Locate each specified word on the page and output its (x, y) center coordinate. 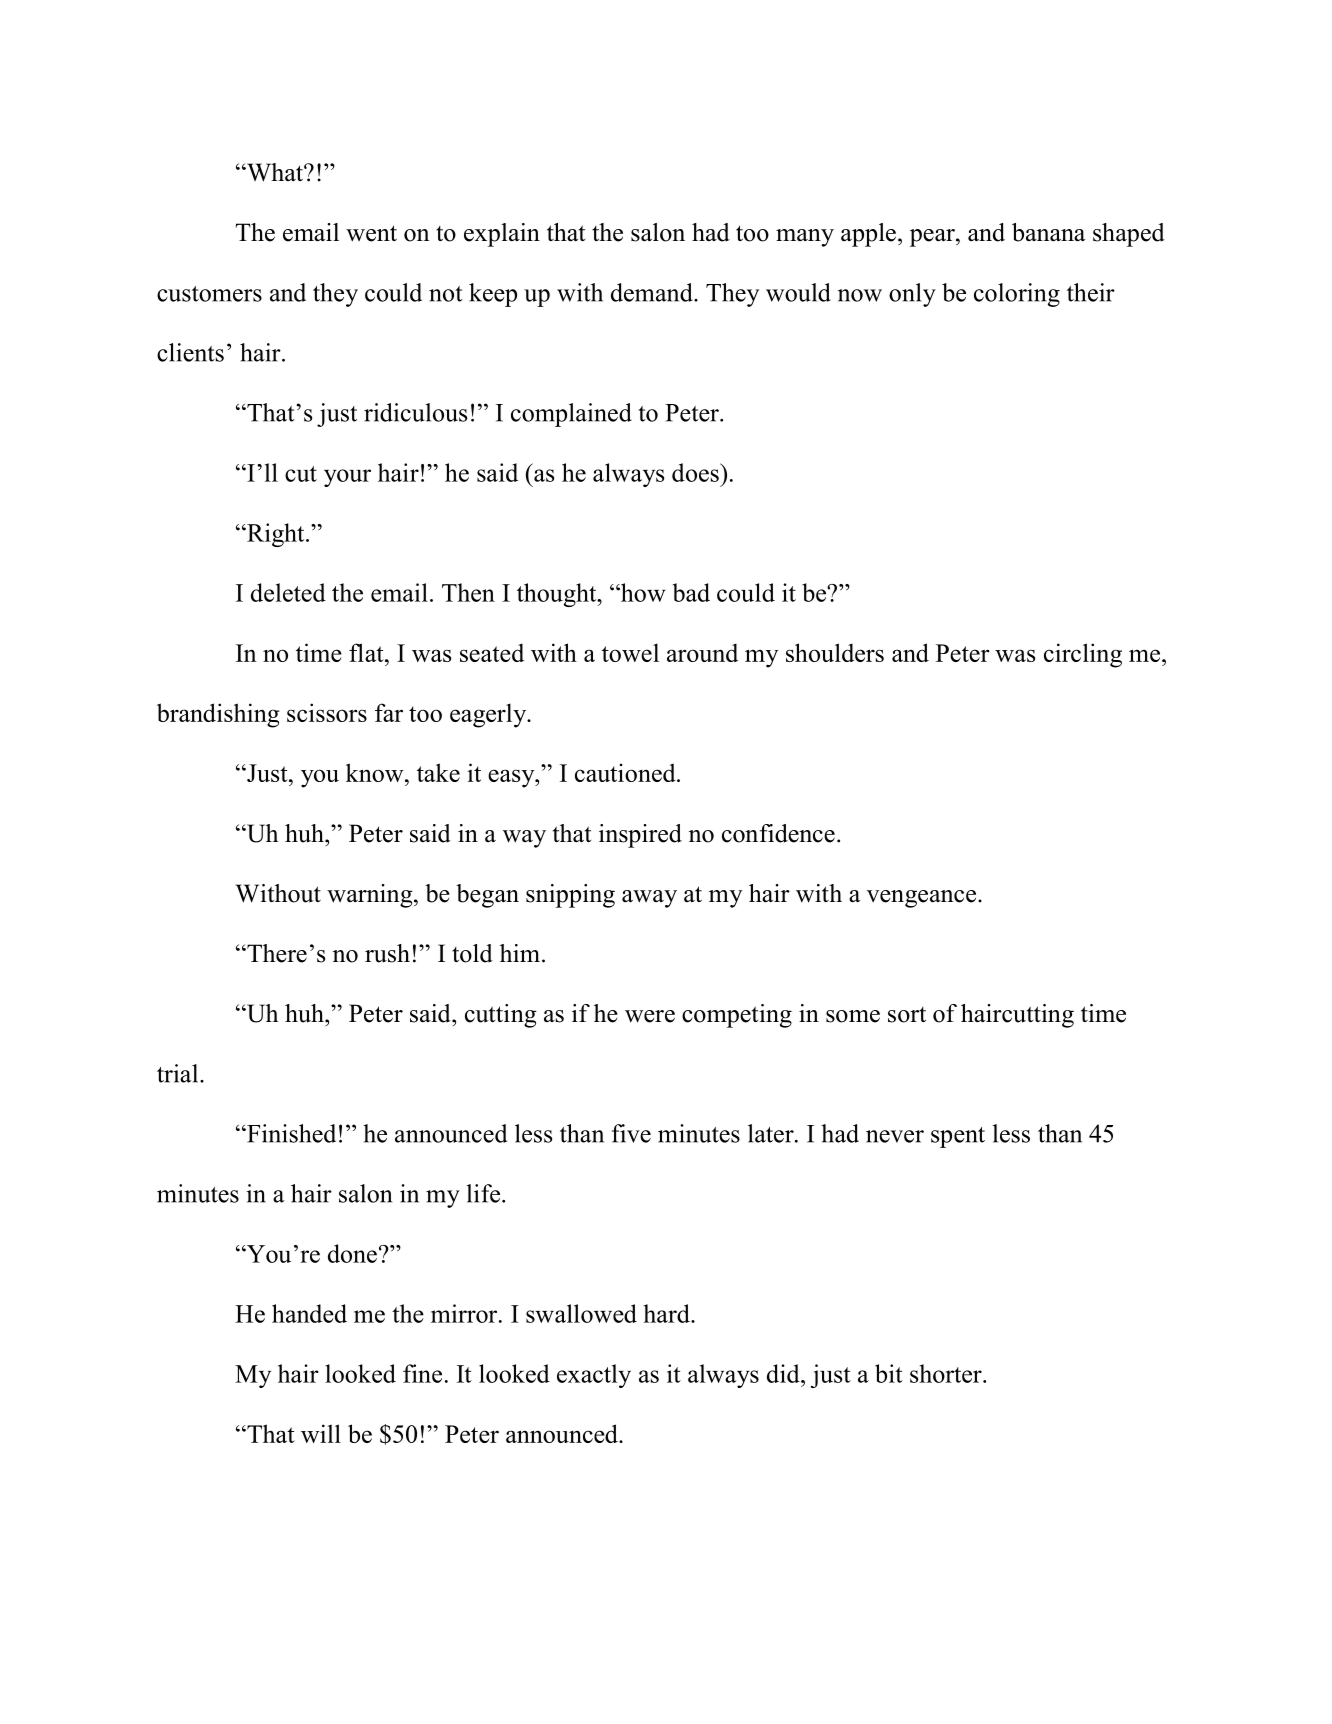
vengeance (923, 899)
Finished (290, 1133)
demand (653, 292)
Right (276, 535)
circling (1083, 655)
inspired (640, 836)
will (321, 1433)
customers (209, 294)
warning (371, 896)
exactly (594, 1376)
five (631, 1133)
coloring (1017, 295)
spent (958, 1137)
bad (691, 592)
